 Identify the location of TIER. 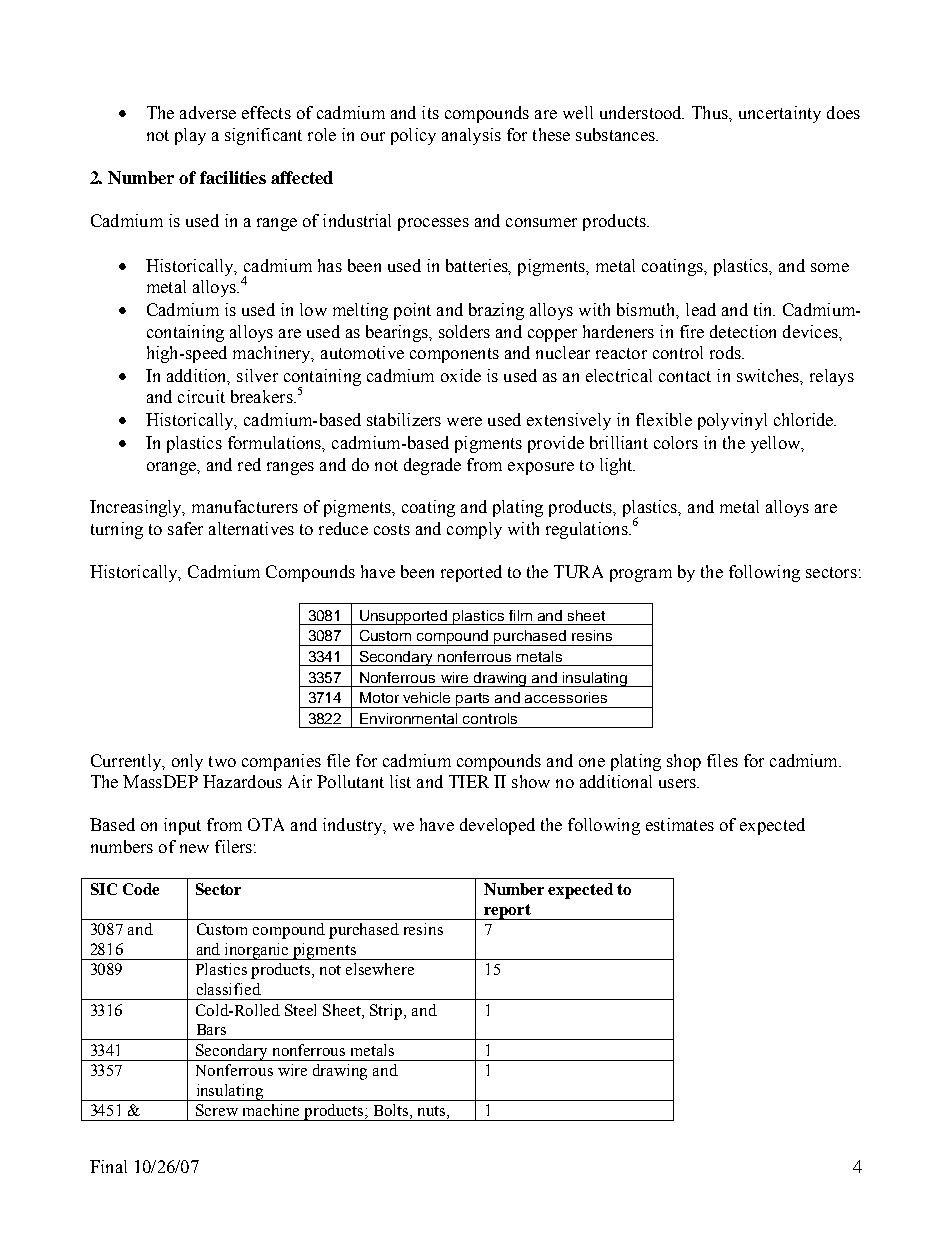
(469, 781).
